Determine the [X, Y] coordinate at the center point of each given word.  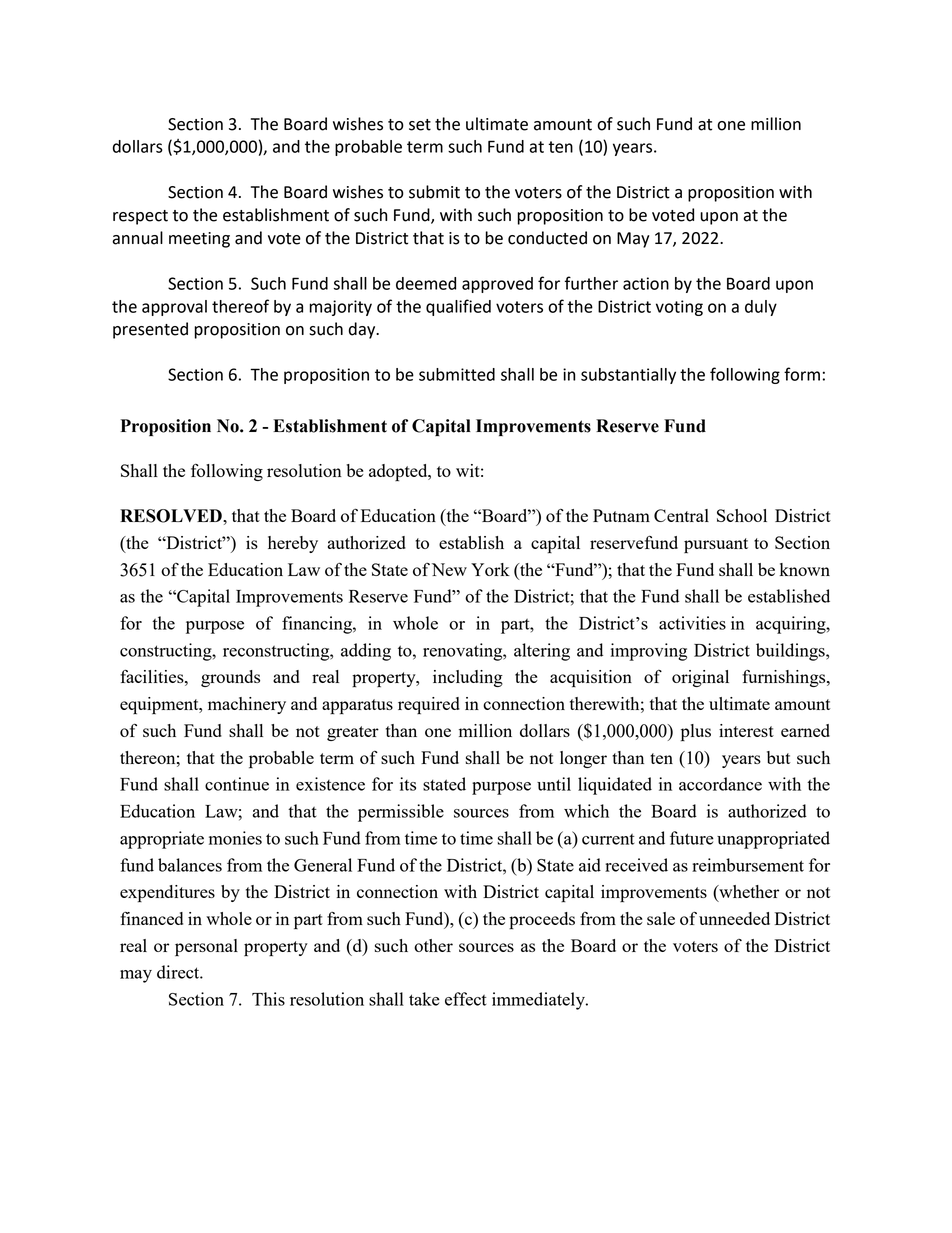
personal [206, 947]
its [408, 784]
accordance [720, 784]
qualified [458, 307]
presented [150, 330]
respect [140, 217]
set [420, 125]
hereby [293, 544]
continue [237, 784]
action [646, 283]
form [802, 374]
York [490, 569]
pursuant [716, 545]
